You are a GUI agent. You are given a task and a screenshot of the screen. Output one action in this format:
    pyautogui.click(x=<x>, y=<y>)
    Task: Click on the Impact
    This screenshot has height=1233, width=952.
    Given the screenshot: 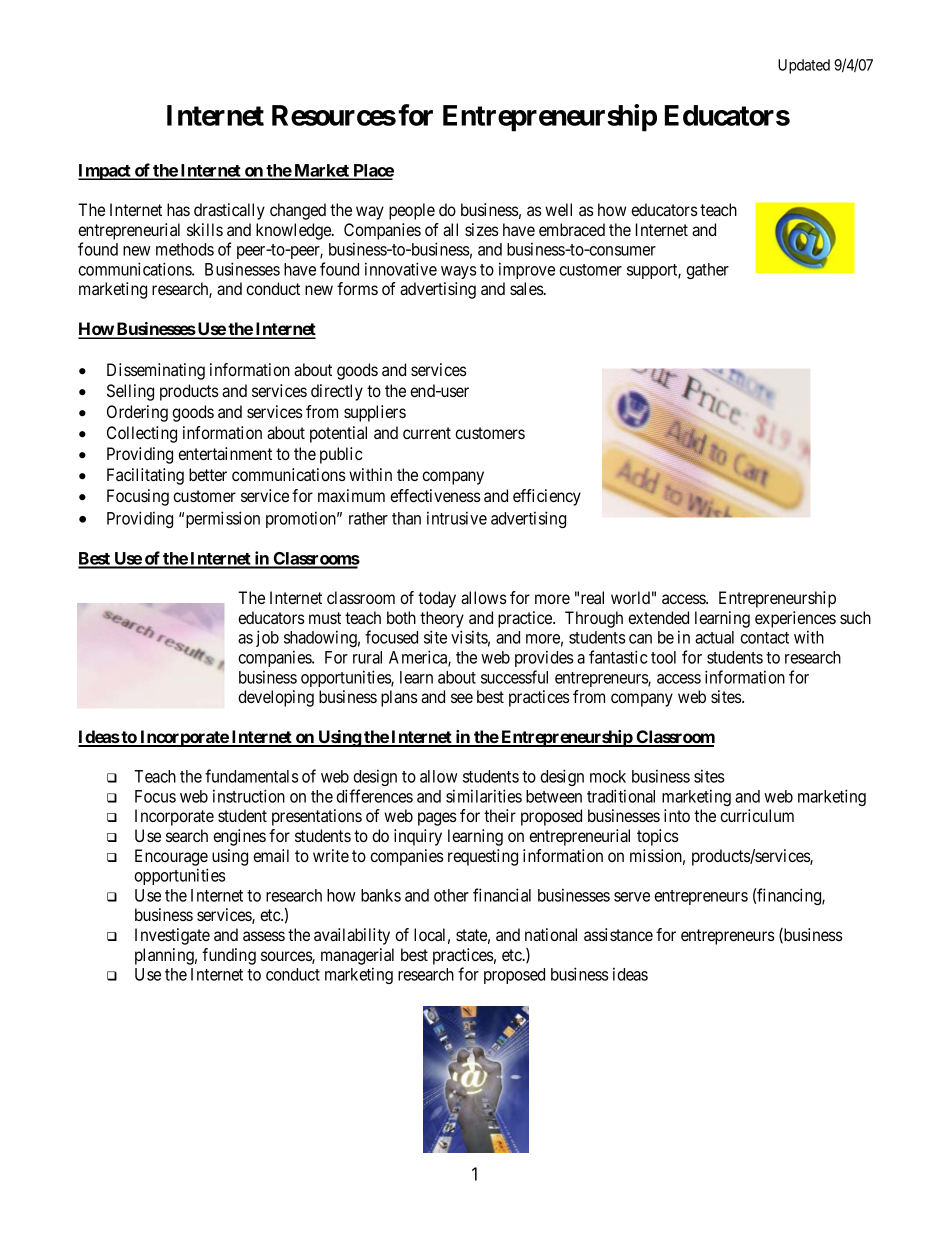 What is the action you would take?
    pyautogui.click(x=105, y=172)
